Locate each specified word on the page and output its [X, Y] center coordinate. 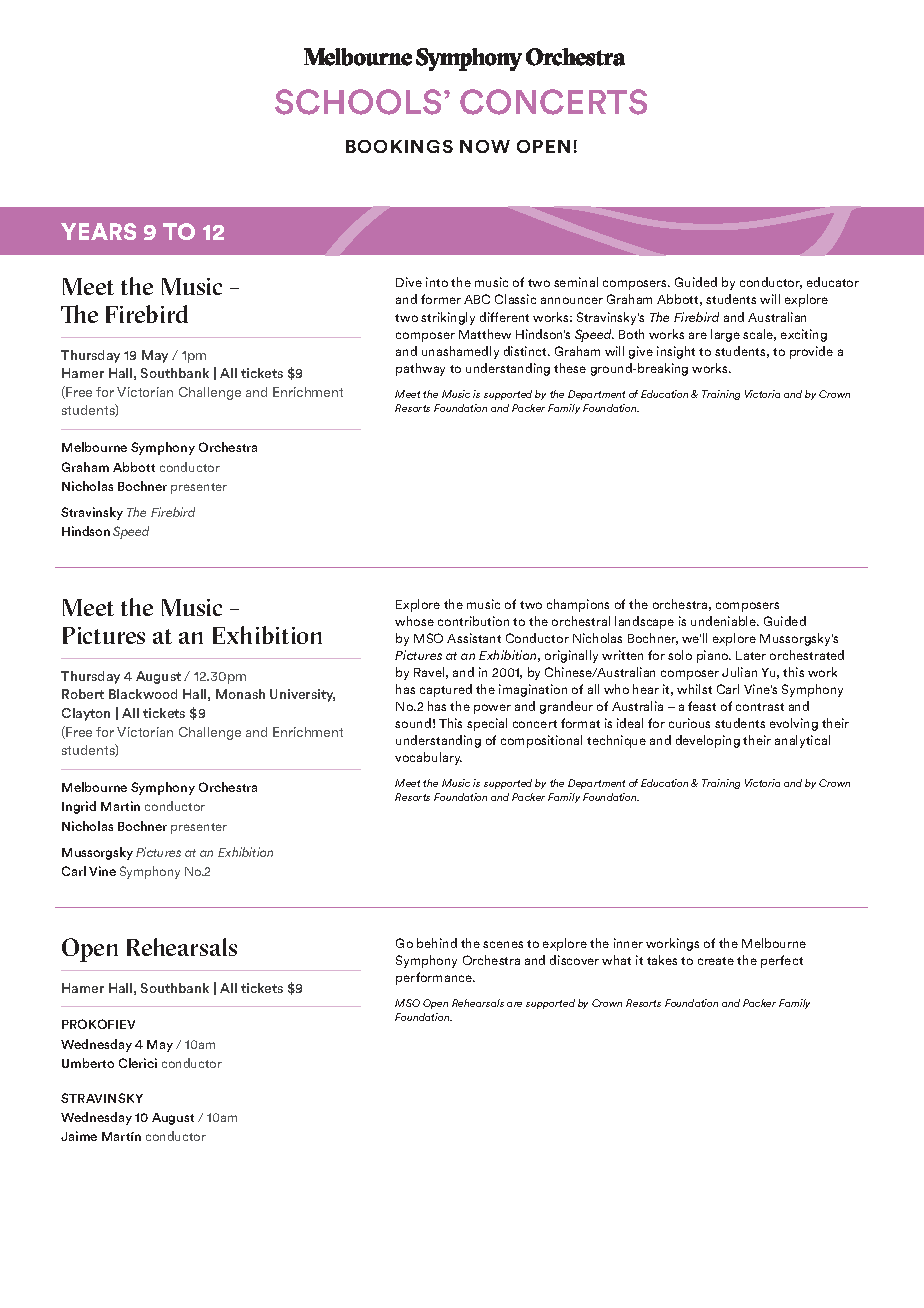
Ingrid [79, 807]
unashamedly [460, 352]
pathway [420, 369]
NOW [485, 146]
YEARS [98, 231]
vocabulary [428, 758]
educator [833, 282]
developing [708, 741]
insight [676, 352]
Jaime [79, 1136]
